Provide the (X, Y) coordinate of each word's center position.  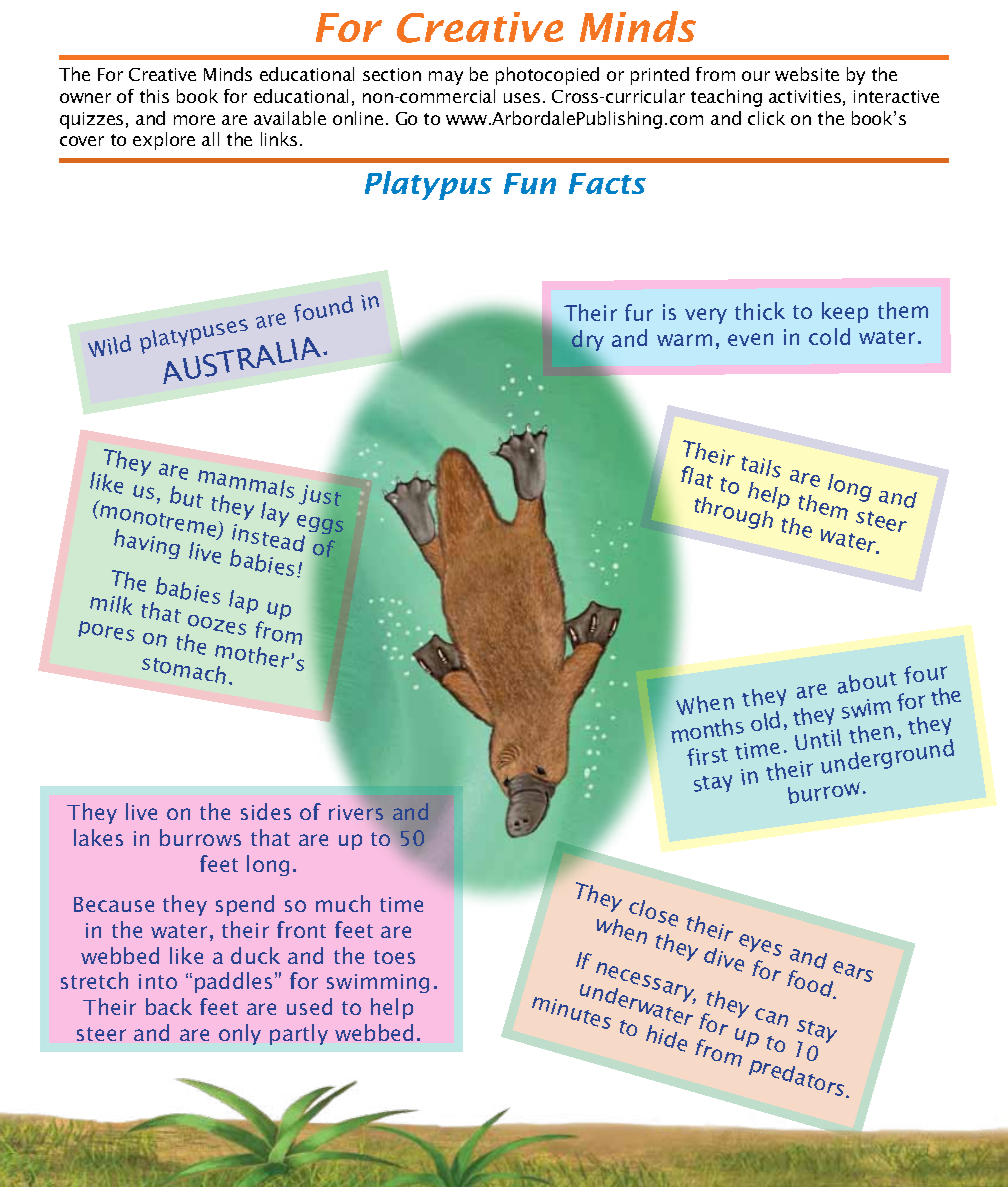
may (446, 78)
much (343, 903)
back (169, 1006)
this (154, 96)
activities (805, 96)
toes (394, 957)
